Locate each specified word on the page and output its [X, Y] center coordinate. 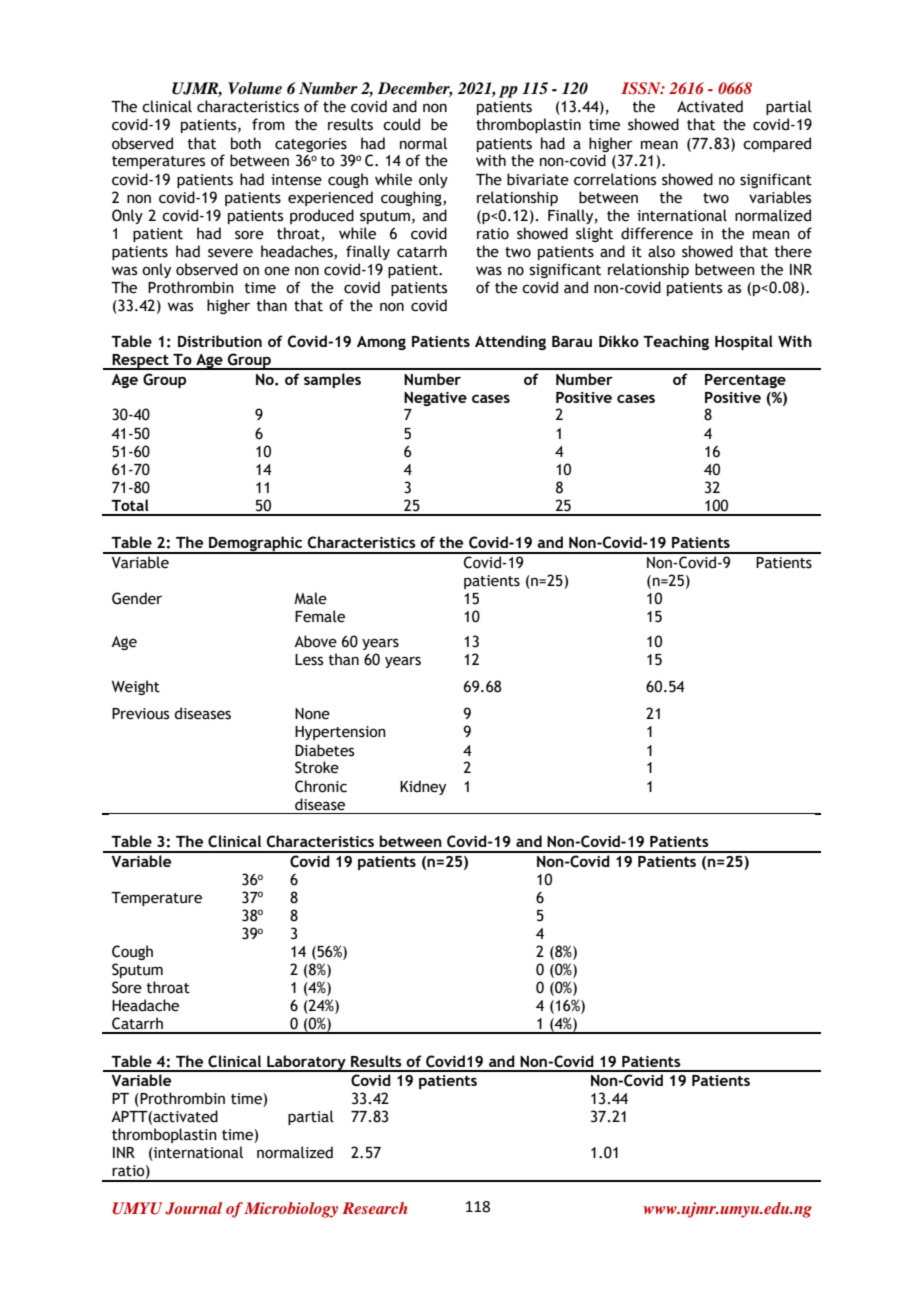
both [246, 143]
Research [374, 1208]
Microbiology [291, 1210]
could [401, 124]
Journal [193, 1208]
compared [777, 144]
